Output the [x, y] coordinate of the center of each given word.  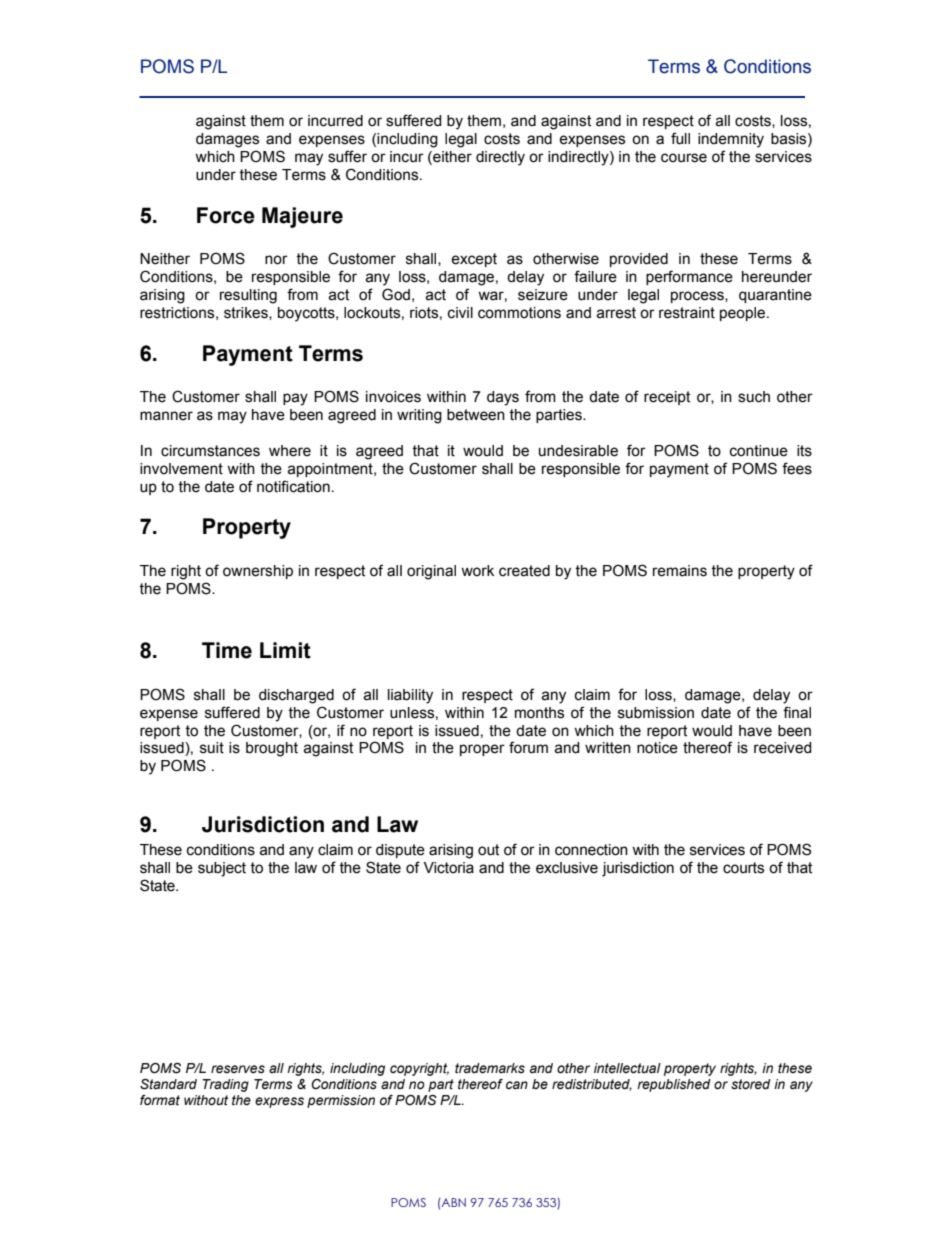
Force [226, 215]
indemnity [731, 140]
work [477, 571]
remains [680, 571]
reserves [238, 1069]
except [474, 260]
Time [227, 650]
